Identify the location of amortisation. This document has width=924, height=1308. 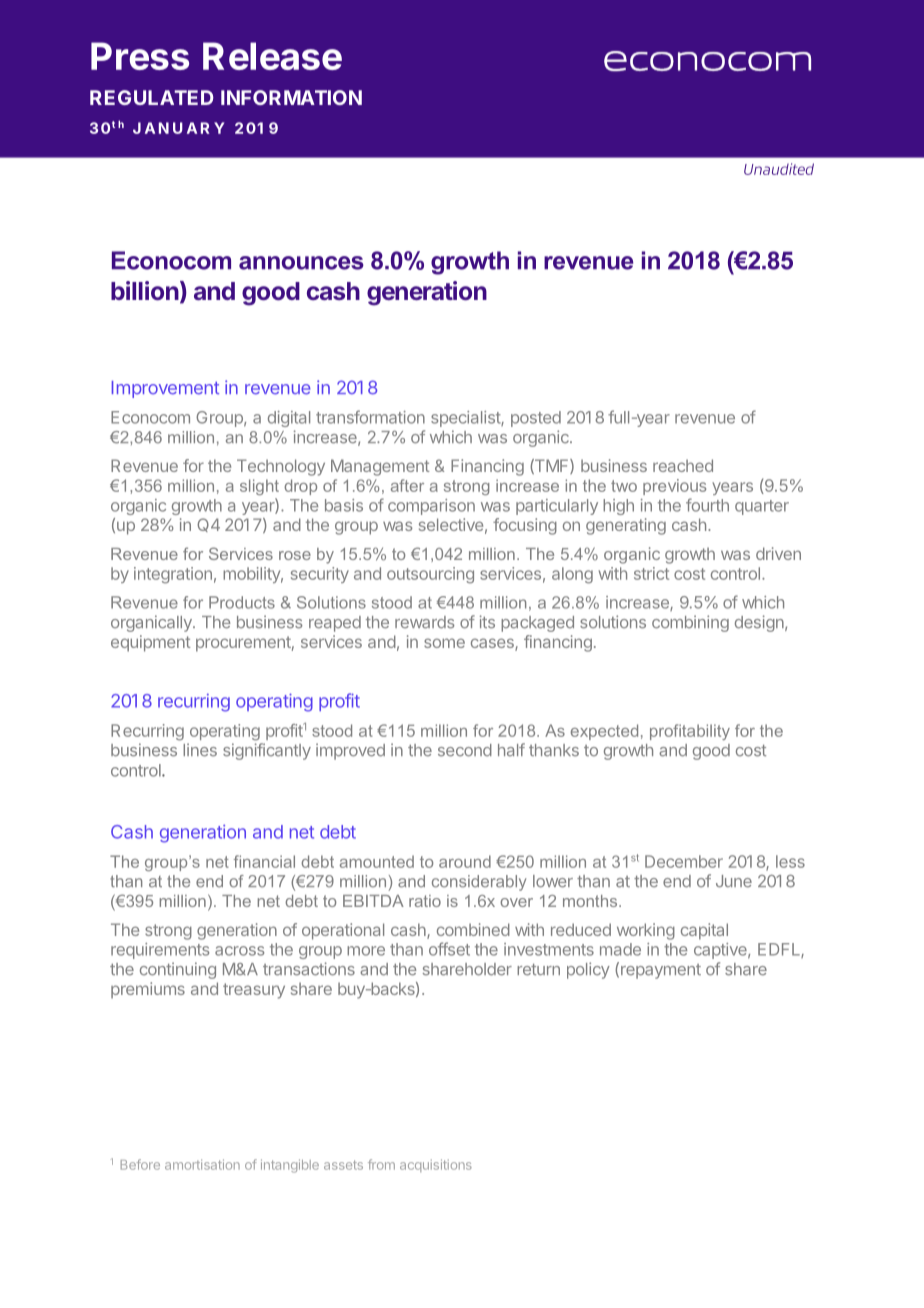
(202, 1164).
